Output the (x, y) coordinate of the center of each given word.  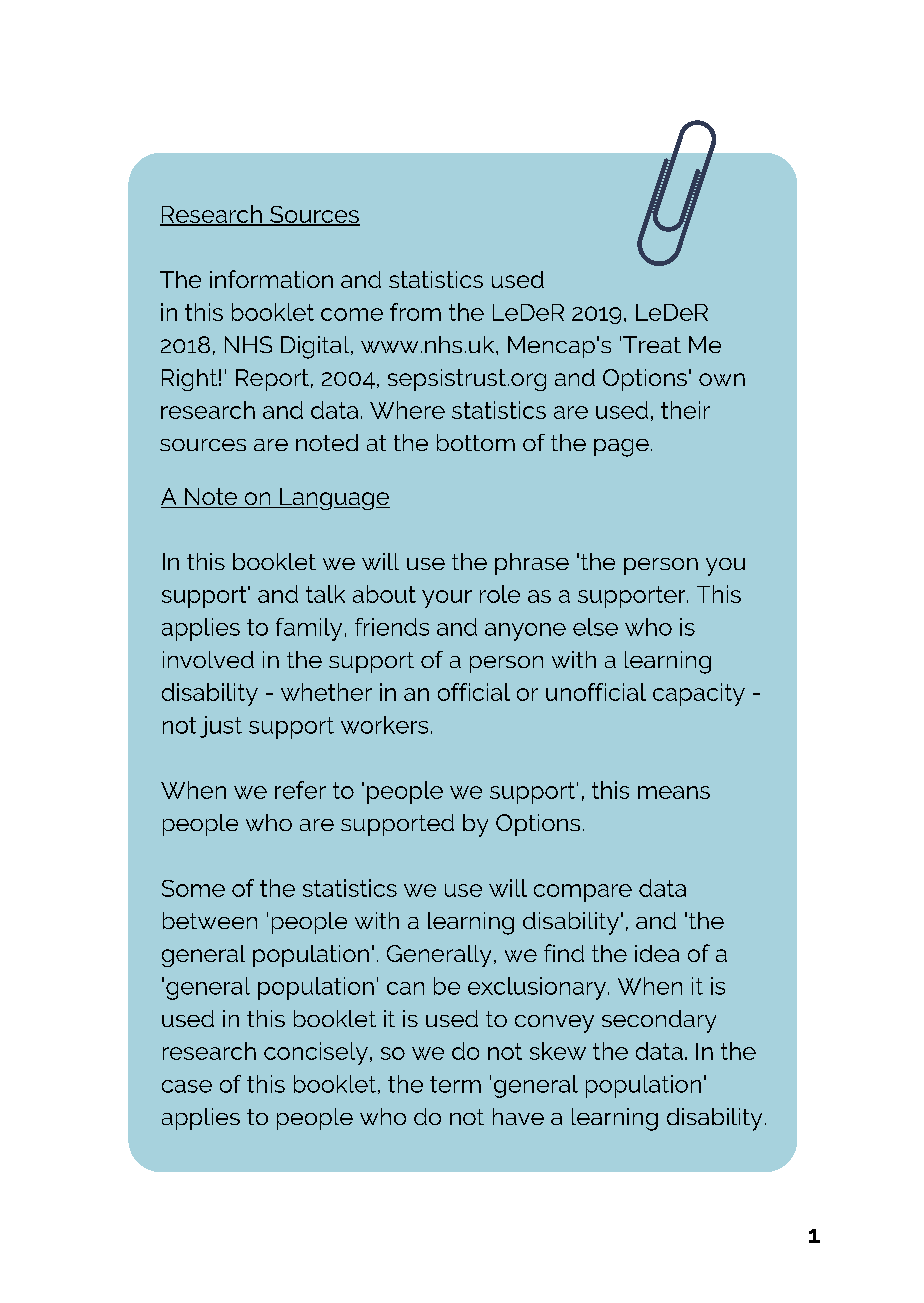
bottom (476, 442)
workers (384, 725)
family (309, 629)
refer (300, 790)
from (415, 312)
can (405, 988)
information (271, 279)
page (621, 448)
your (447, 599)
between (210, 920)
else (595, 627)
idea (657, 953)
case (187, 1086)
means (674, 792)
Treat (652, 344)
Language (334, 499)
